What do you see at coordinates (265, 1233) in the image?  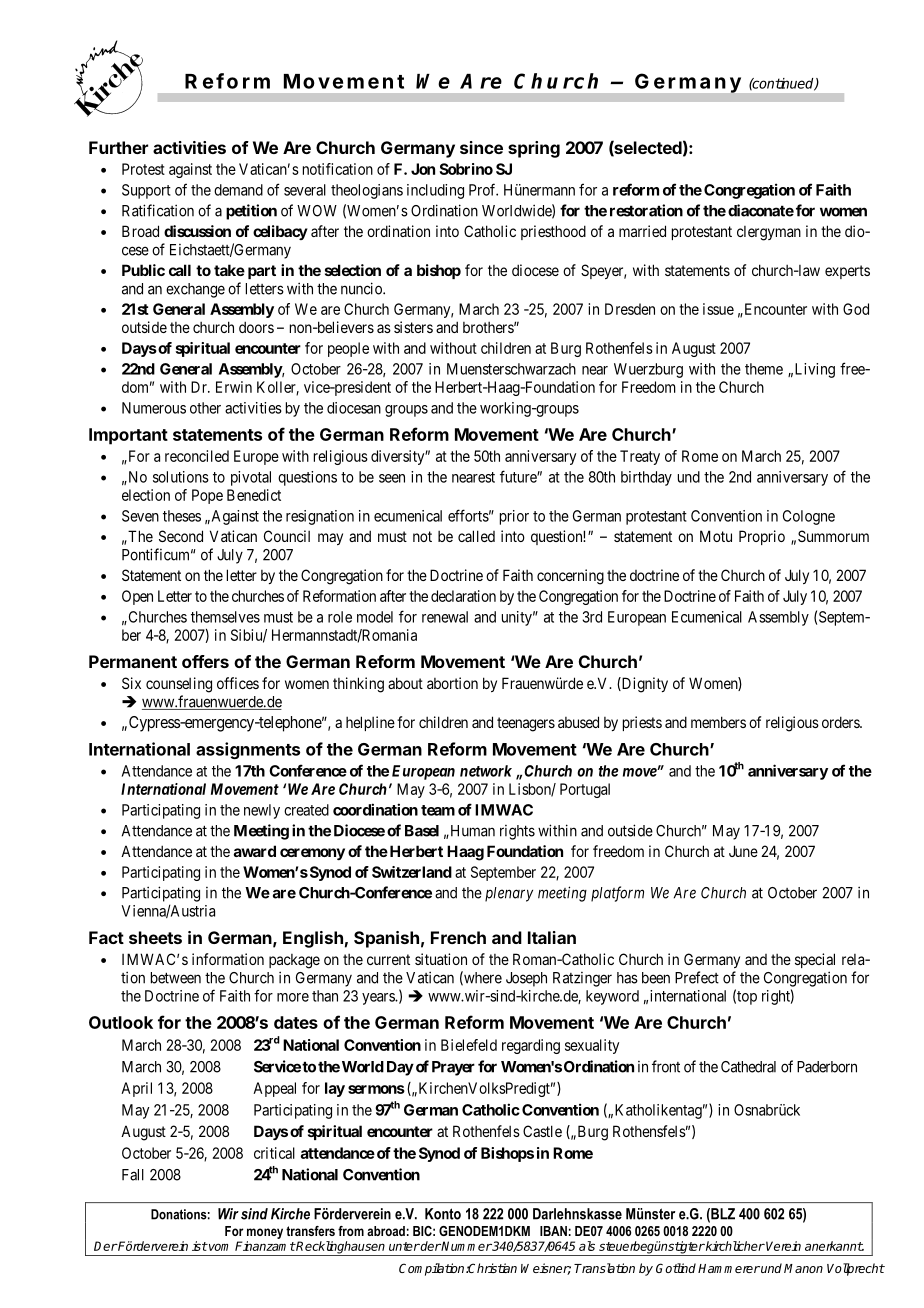 I see `money` at bounding box center [265, 1233].
